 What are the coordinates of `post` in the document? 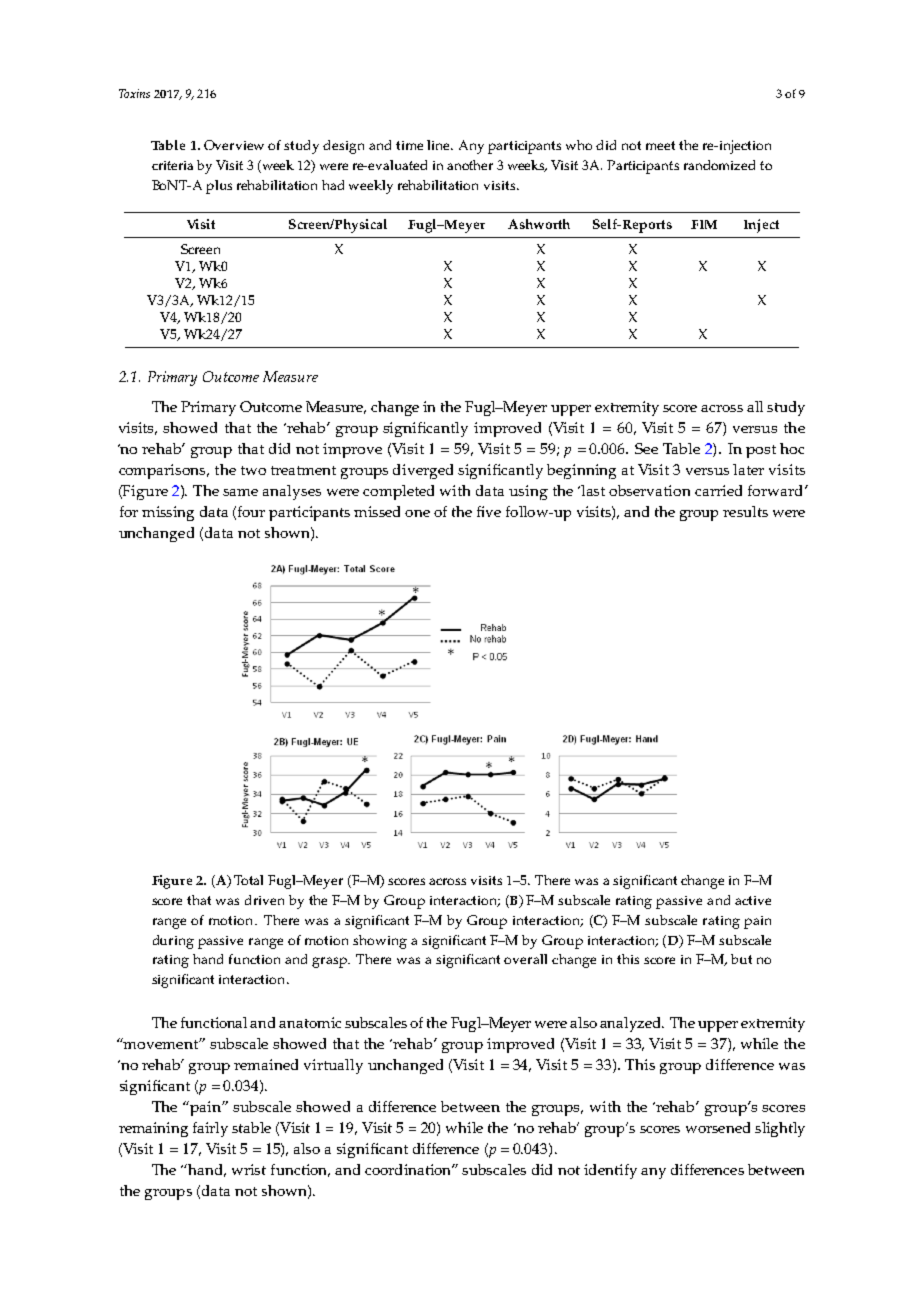 It's located at (761, 451).
